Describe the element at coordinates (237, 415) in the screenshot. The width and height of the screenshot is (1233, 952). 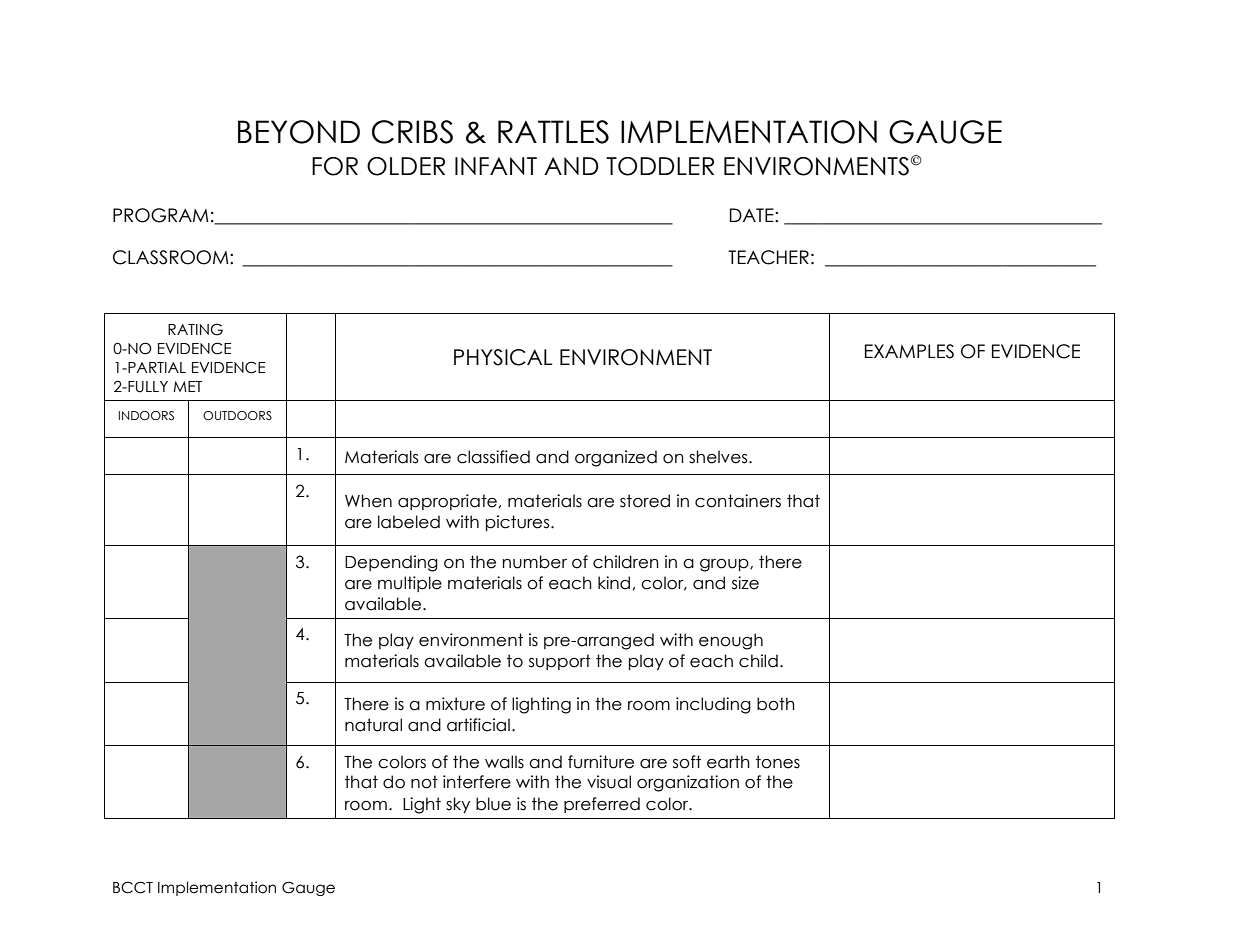
I see `OUTDOORS` at that location.
